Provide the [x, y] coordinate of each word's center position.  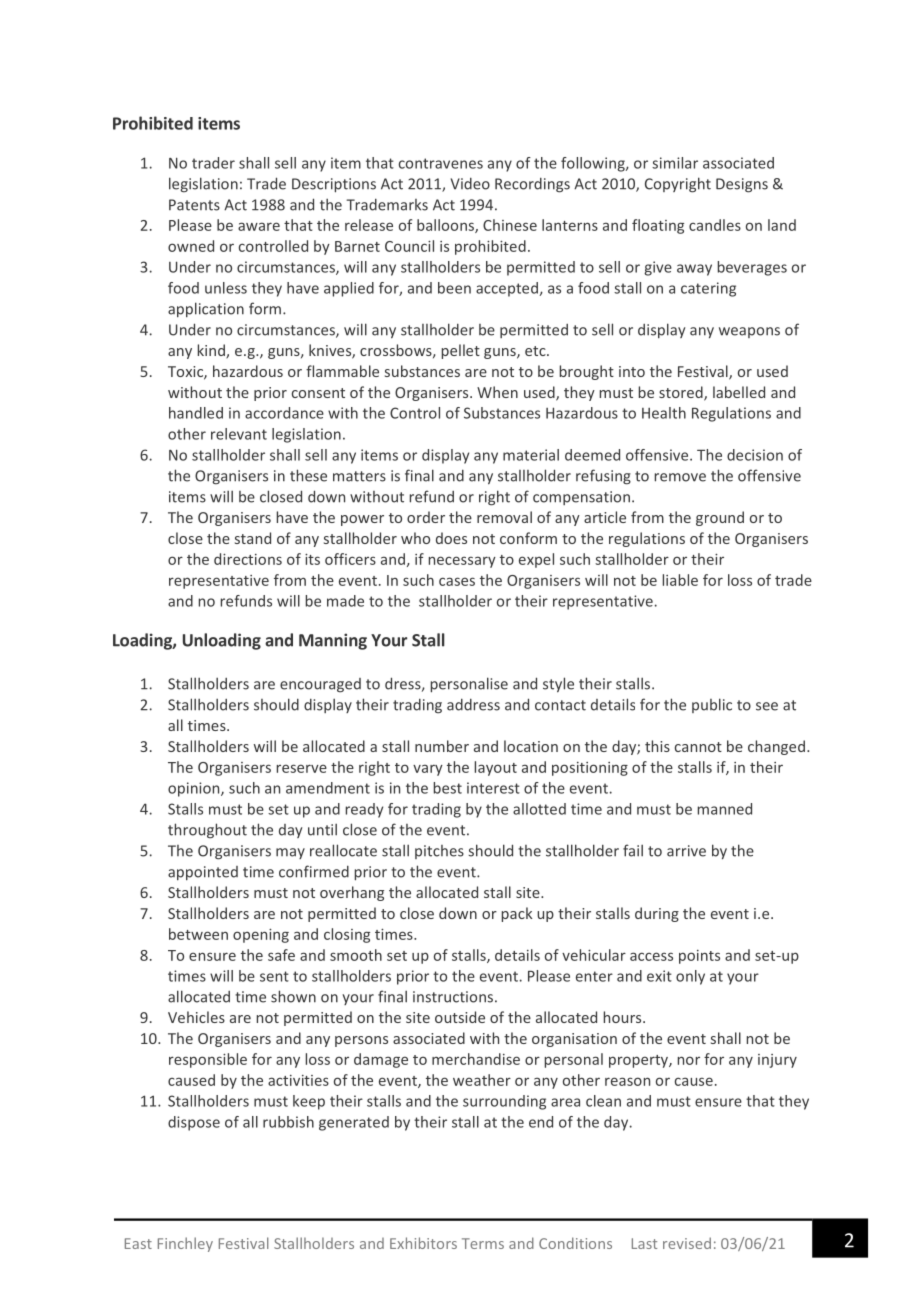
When [497, 392]
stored [682, 393]
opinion [195, 789]
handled [196, 413]
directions [248, 559]
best [448, 788]
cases [457, 581]
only [690, 977]
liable [680, 580]
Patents [194, 205]
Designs [742, 185]
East [138, 1243]
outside [460, 1017]
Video [470, 184]
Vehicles [196, 1017]
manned [725, 809]
